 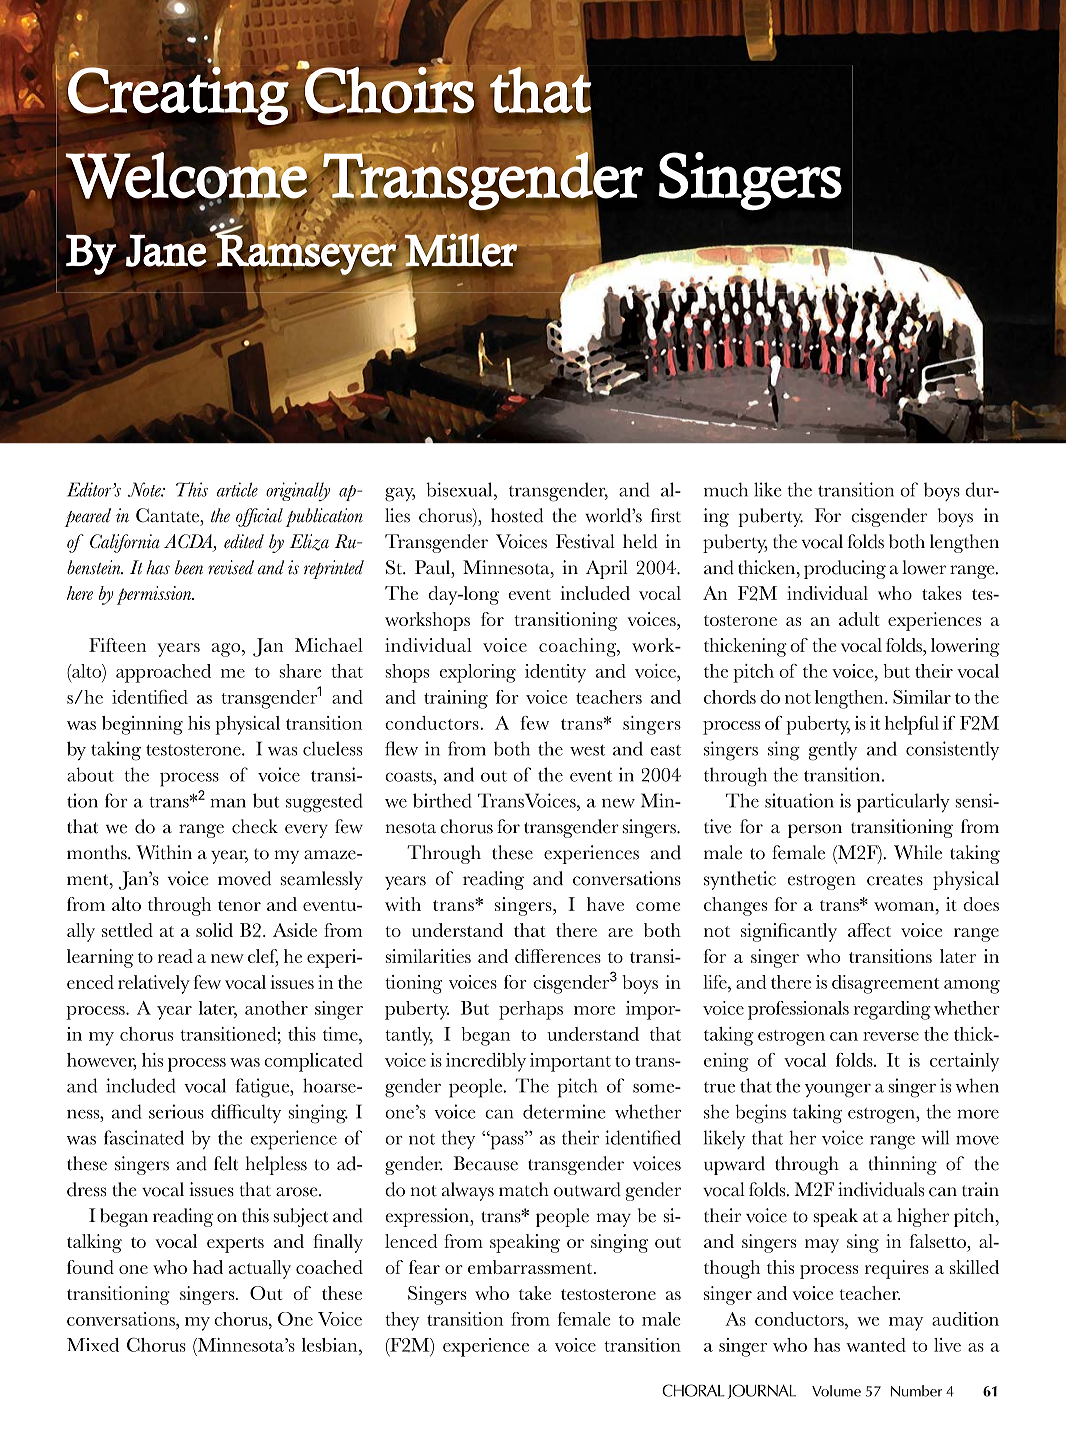 I want to click on creates, so click(x=895, y=880).
